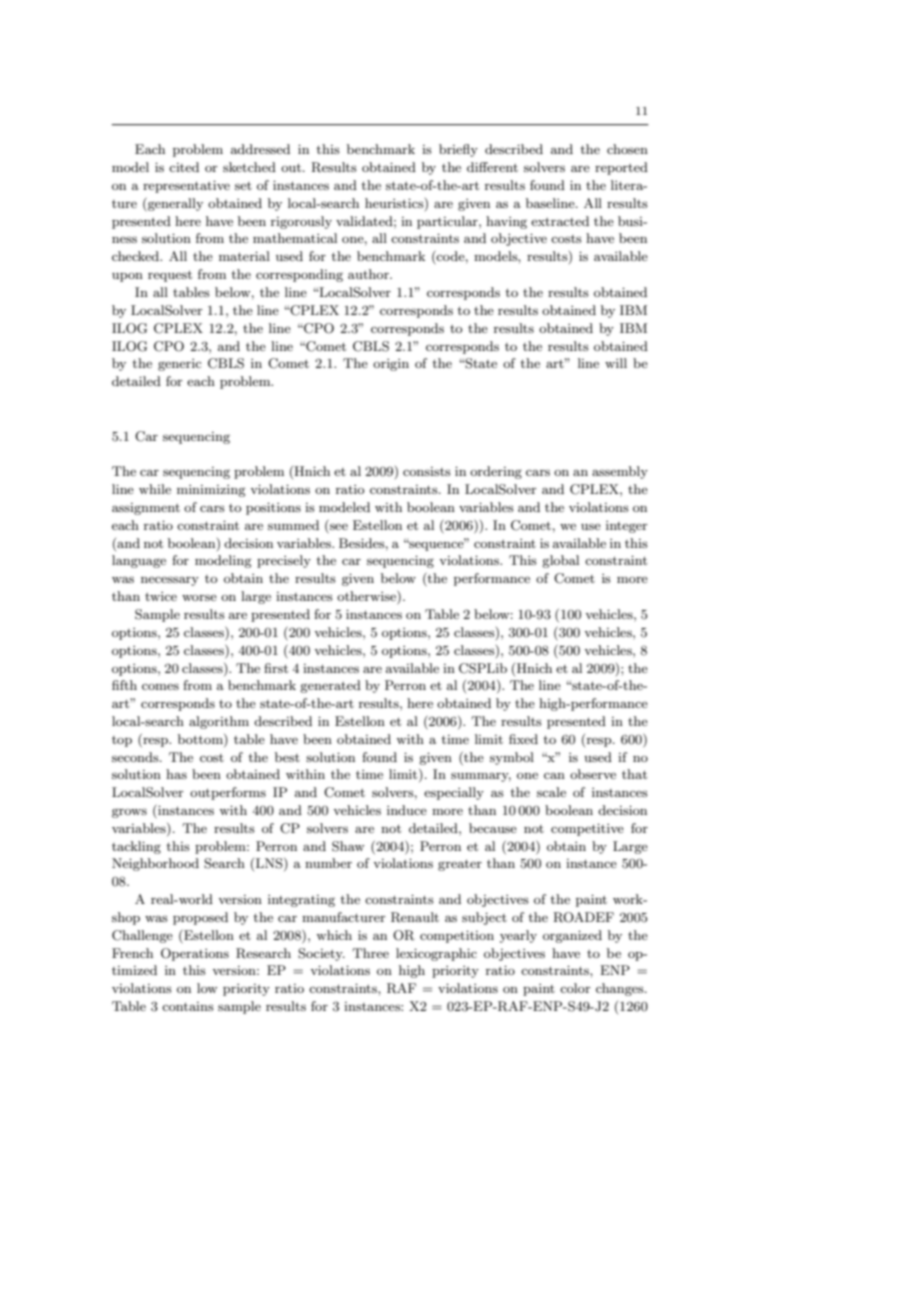 This document has height=1308, width=924. Describe the element at coordinates (170, 581) in the document. I see `necessary` at that location.
